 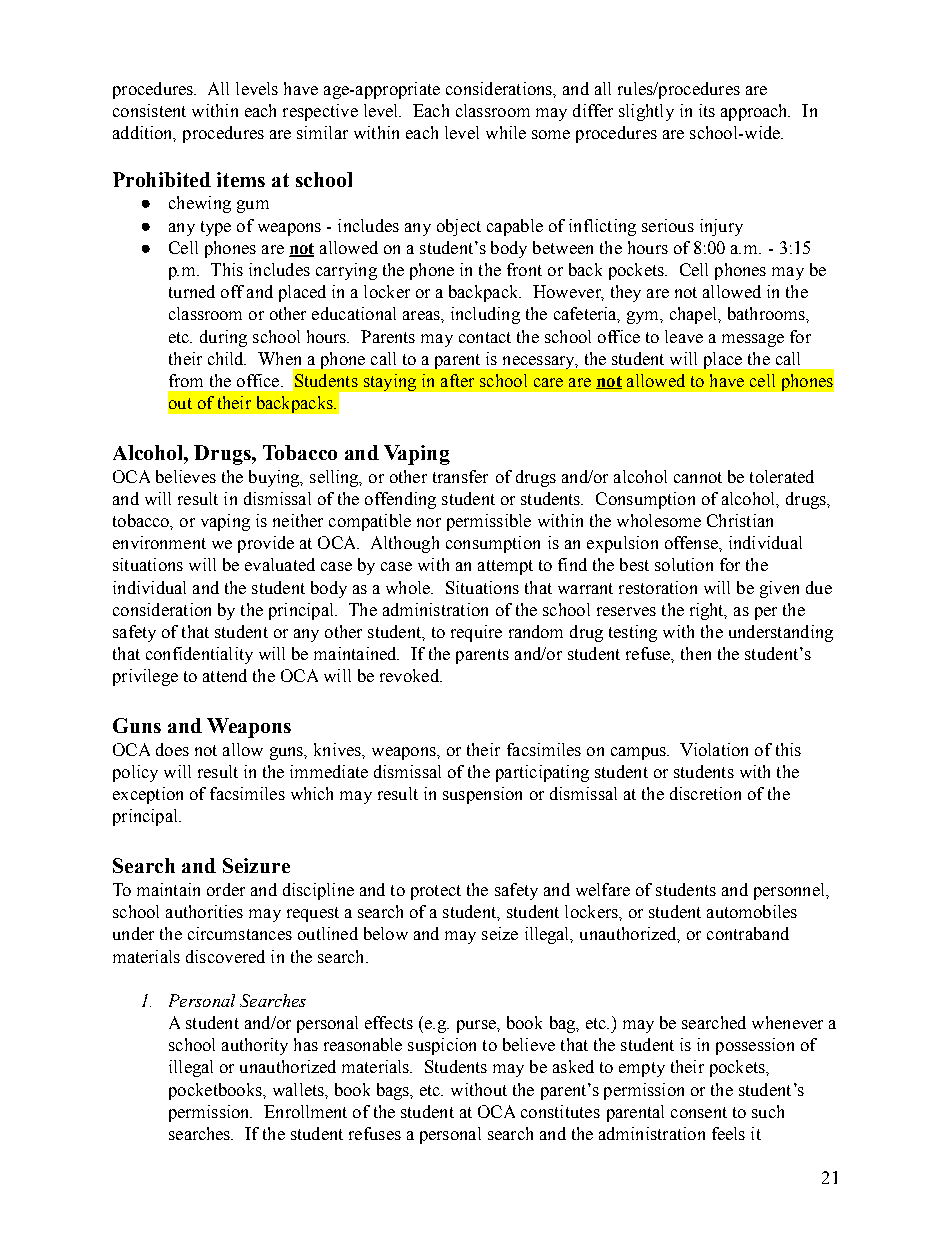 I want to click on suspicion, so click(x=442, y=1046).
